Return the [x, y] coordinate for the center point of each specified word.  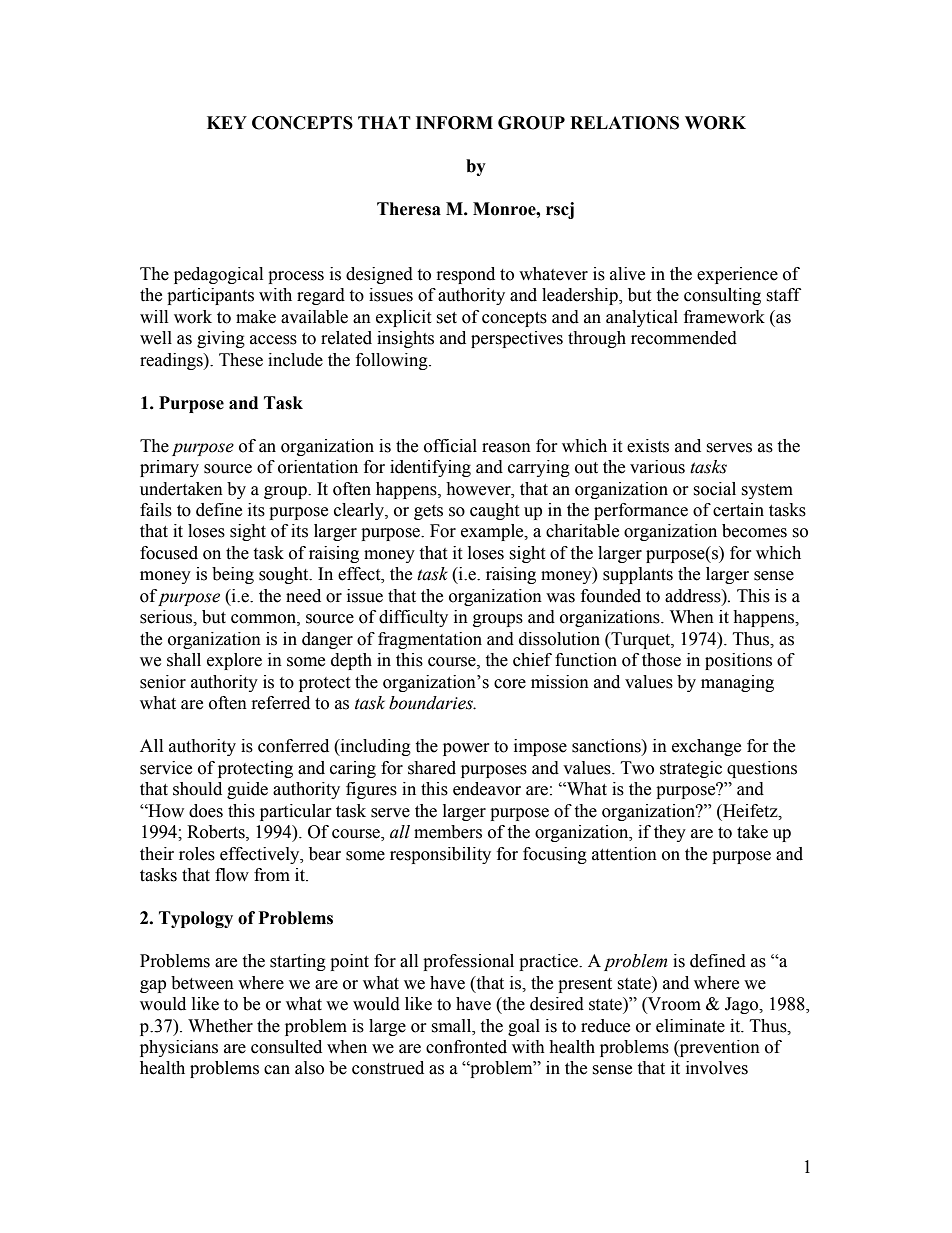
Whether [220, 1026]
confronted [466, 1047]
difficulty [413, 618]
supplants [638, 575]
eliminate [690, 1026]
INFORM [454, 123]
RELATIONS [624, 123]
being [233, 575]
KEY [227, 122]
